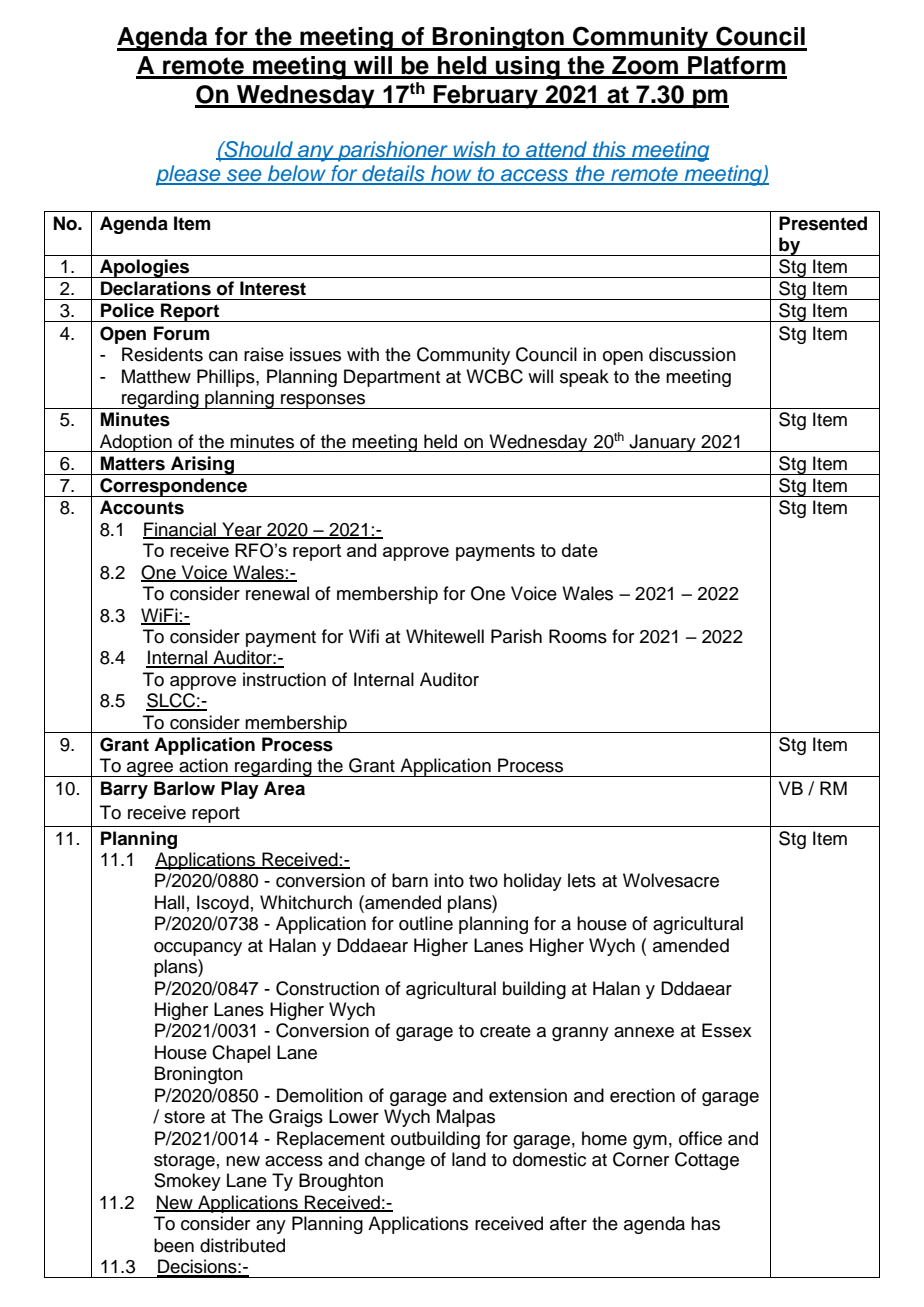 This page has width=924, height=1307. What do you see at coordinates (227, 378) in the page?
I see `Phillips` at bounding box center [227, 378].
